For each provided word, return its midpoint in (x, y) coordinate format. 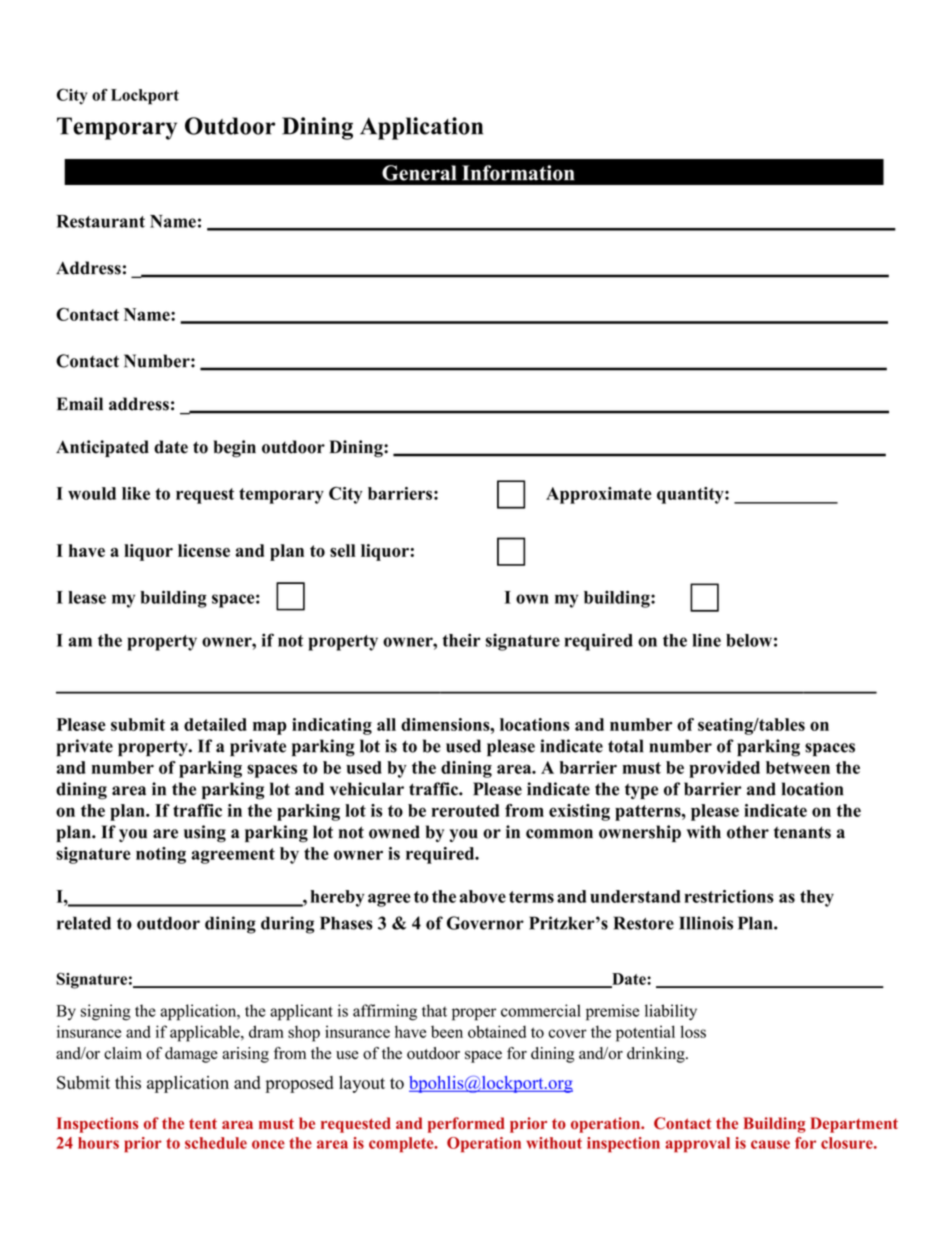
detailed (215, 724)
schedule (216, 1143)
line (706, 640)
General (419, 173)
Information (518, 173)
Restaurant (101, 221)
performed (466, 1125)
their (461, 640)
